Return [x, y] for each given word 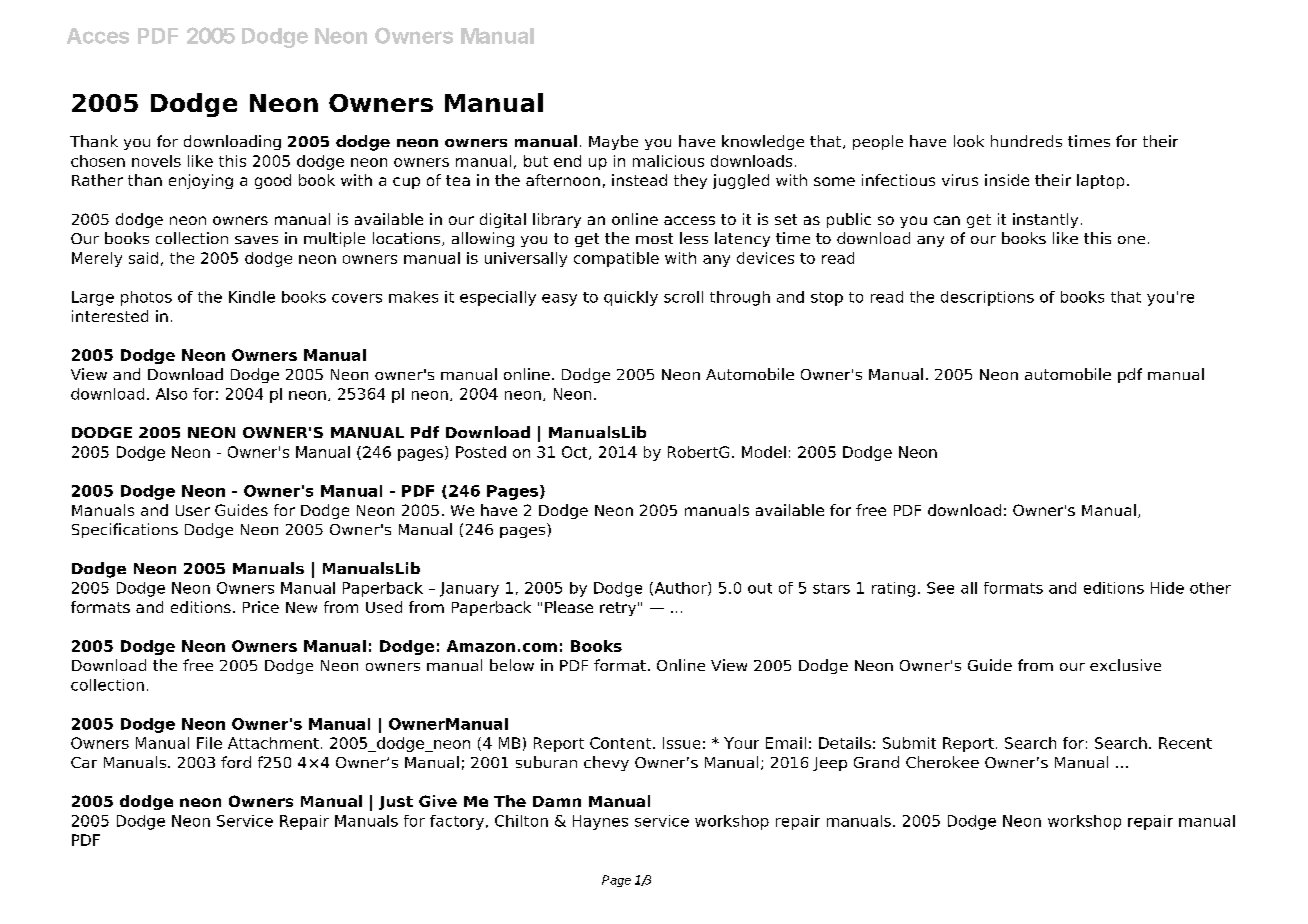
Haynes [600, 822]
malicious [668, 161]
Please [569, 607]
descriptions [987, 298]
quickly [631, 298]
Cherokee [942, 762]
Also [171, 394]
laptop [1100, 181]
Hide [1167, 588]
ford [236, 762]
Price [261, 607]
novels [156, 161]
